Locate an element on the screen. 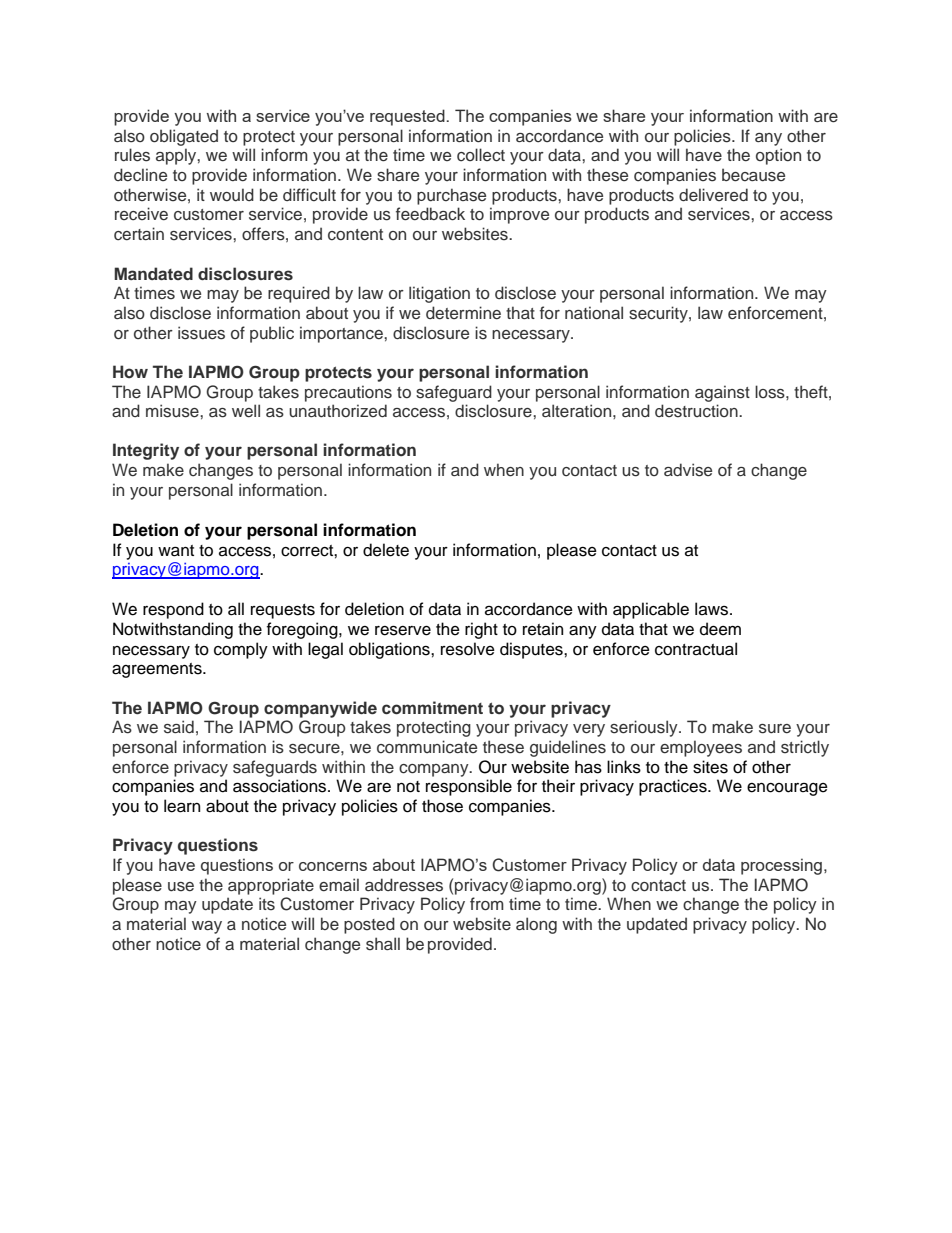 This screenshot has width=952, height=1233. delete is located at coordinates (386, 550).
